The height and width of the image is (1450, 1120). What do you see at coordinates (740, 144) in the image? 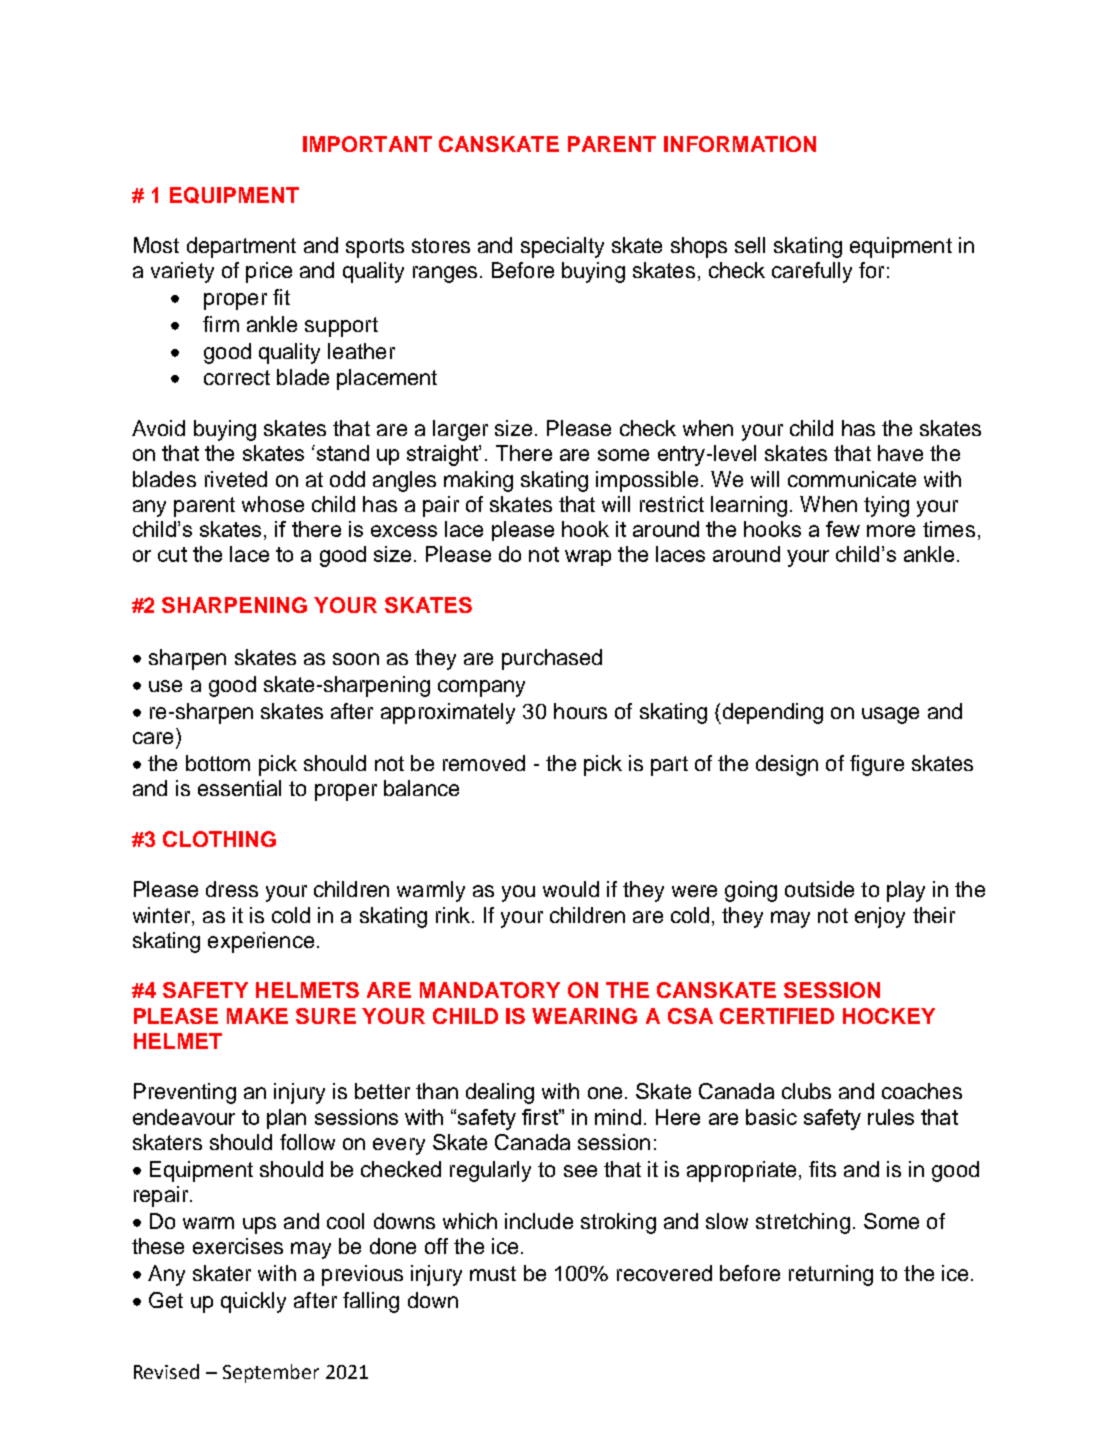
I see `INFORMATION` at bounding box center [740, 144].
